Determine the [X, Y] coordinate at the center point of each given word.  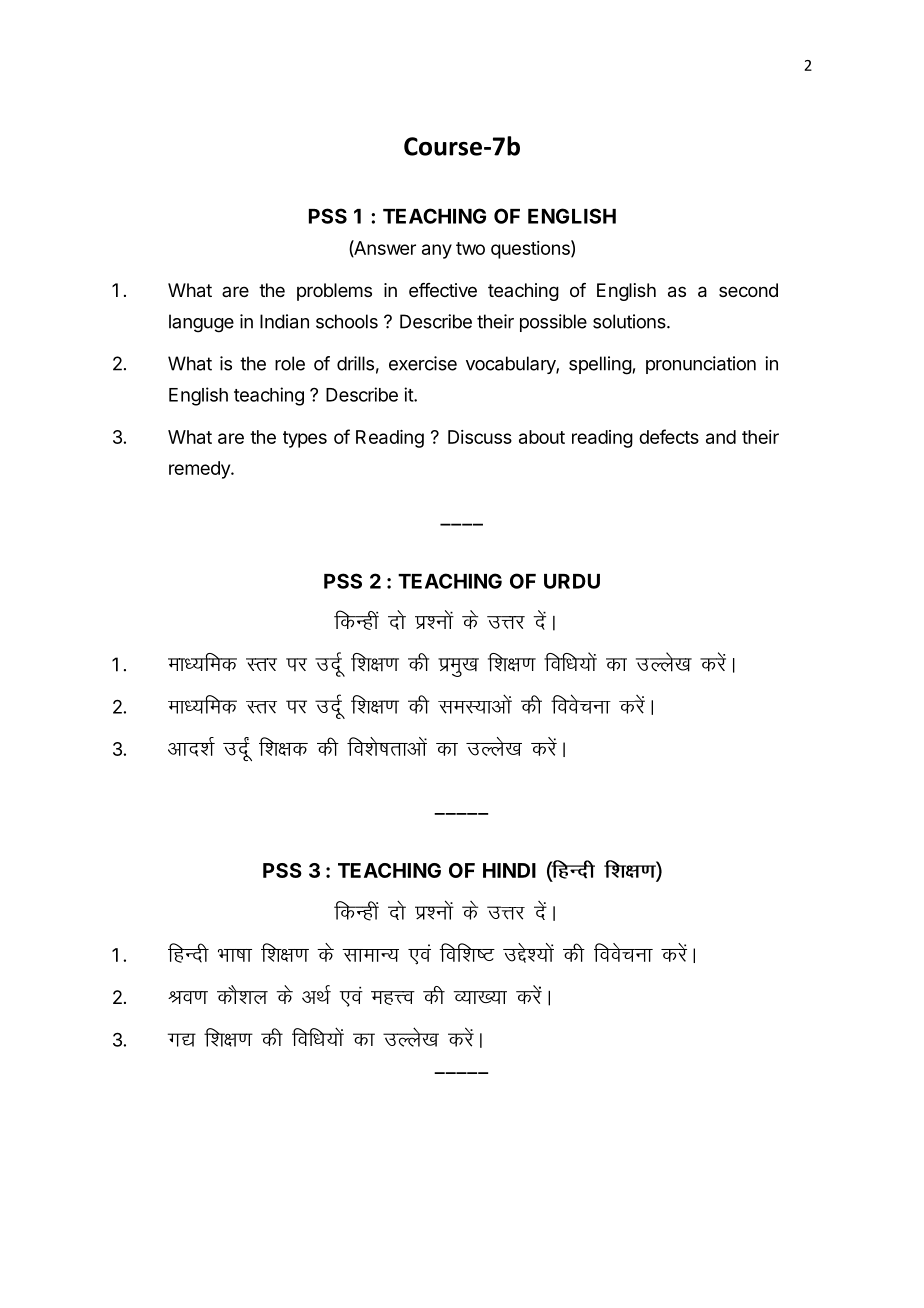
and [721, 437]
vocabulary [511, 365]
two [470, 248]
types [305, 439]
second [748, 290]
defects [669, 436]
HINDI [509, 870]
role [290, 363]
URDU [572, 581]
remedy [200, 470]
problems [334, 292]
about [542, 437]
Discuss [480, 437]
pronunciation [701, 365]
